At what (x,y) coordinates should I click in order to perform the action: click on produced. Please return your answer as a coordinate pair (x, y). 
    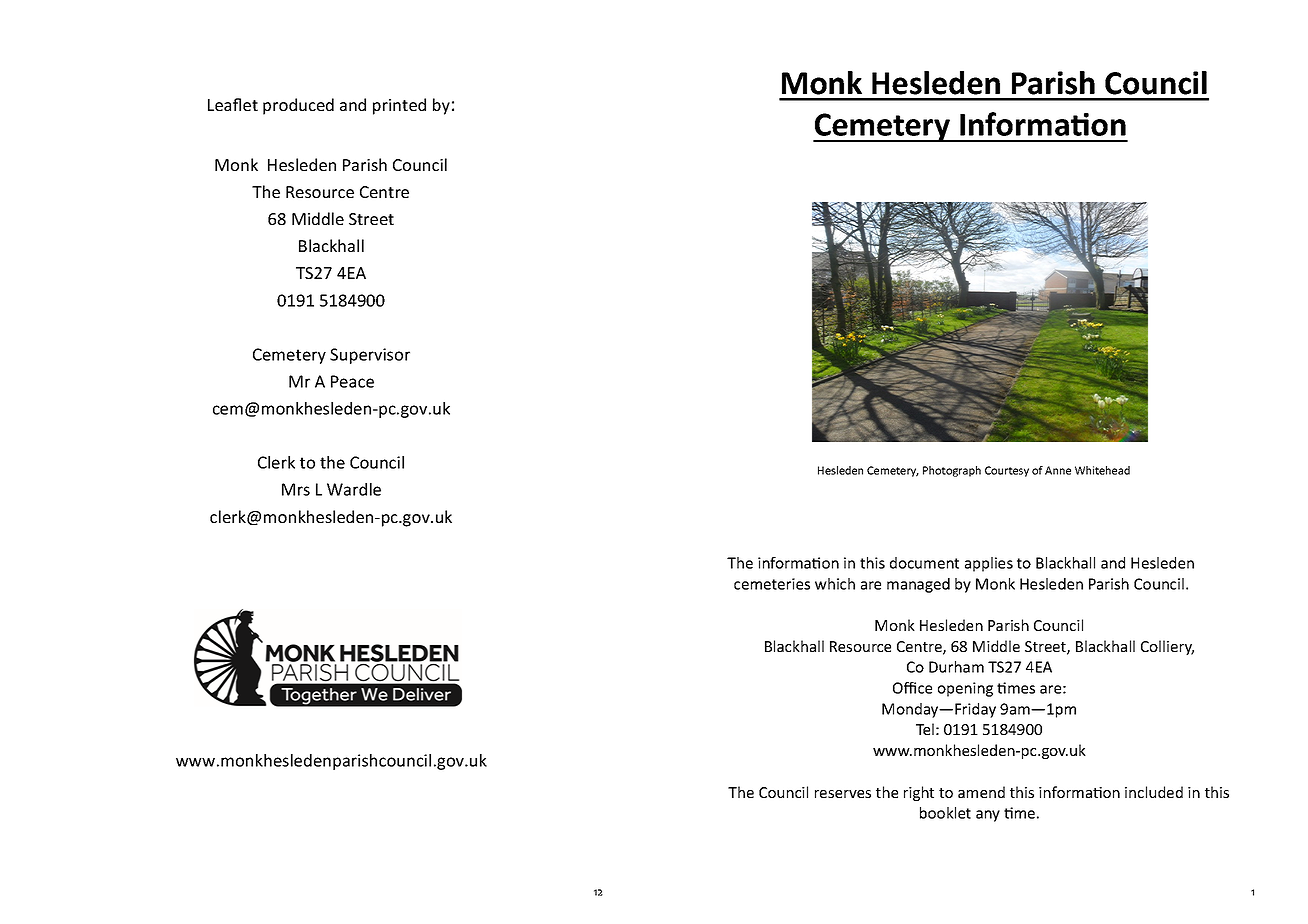
    Looking at the image, I should click on (298, 106).
